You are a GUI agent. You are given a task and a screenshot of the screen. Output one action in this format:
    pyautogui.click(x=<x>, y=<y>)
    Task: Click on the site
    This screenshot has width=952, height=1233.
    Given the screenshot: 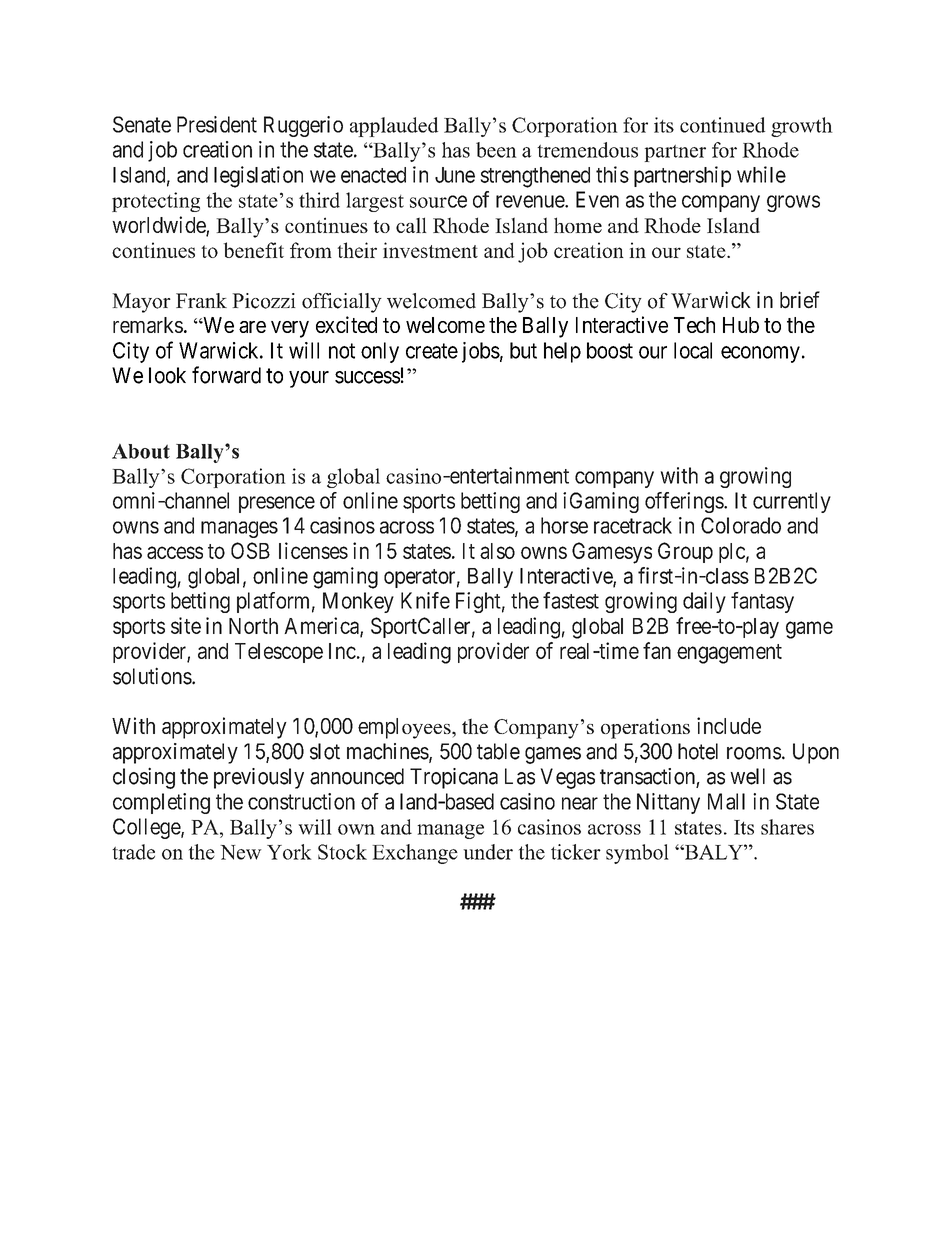 What is the action you would take?
    pyautogui.click(x=186, y=625)
